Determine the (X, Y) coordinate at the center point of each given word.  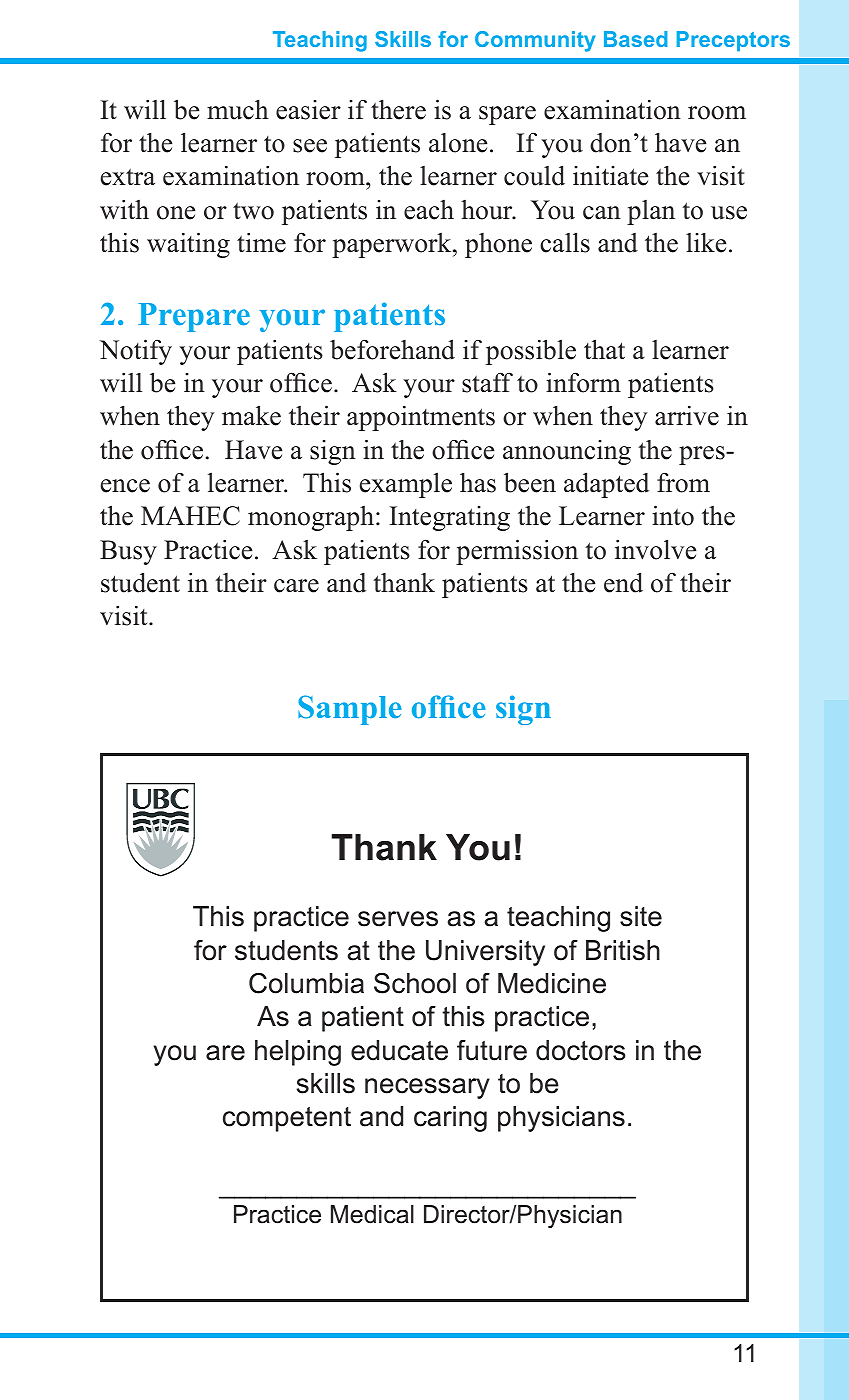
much (238, 110)
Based (635, 39)
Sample (349, 710)
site (641, 916)
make (251, 415)
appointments (421, 418)
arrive (687, 416)
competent (287, 1119)
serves (398, 919)
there (398, 110)
